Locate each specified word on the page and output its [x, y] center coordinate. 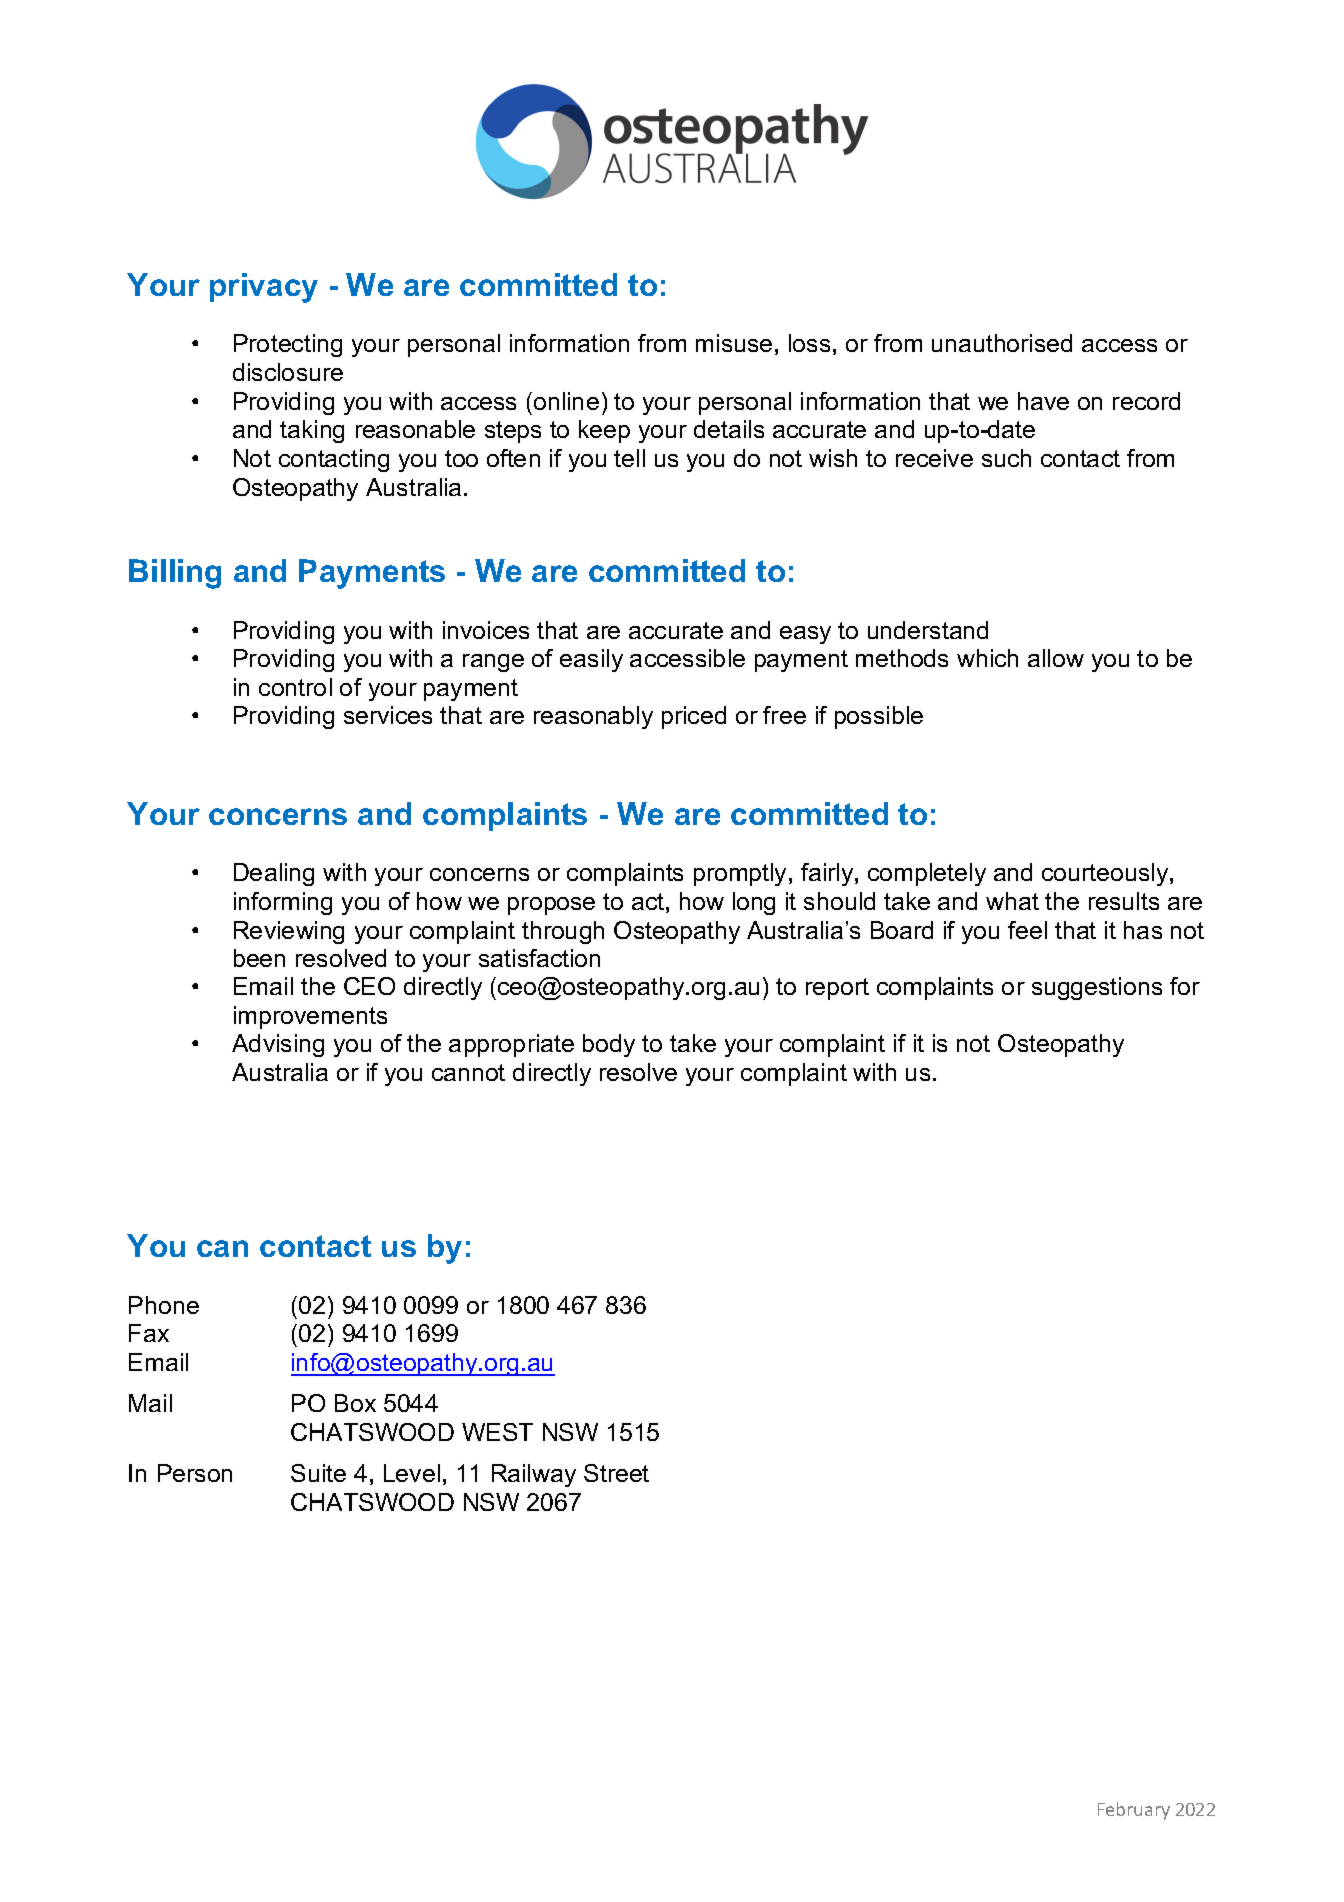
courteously [1106, 874]
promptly [740, 874]
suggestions [1097, 988]
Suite [318, 1473]
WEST [497, 1432]
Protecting [288, 345]
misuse [734, 343]
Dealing [274, 874]
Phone [164, 1305]
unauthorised [1002, 343]
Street [616, 1473]
